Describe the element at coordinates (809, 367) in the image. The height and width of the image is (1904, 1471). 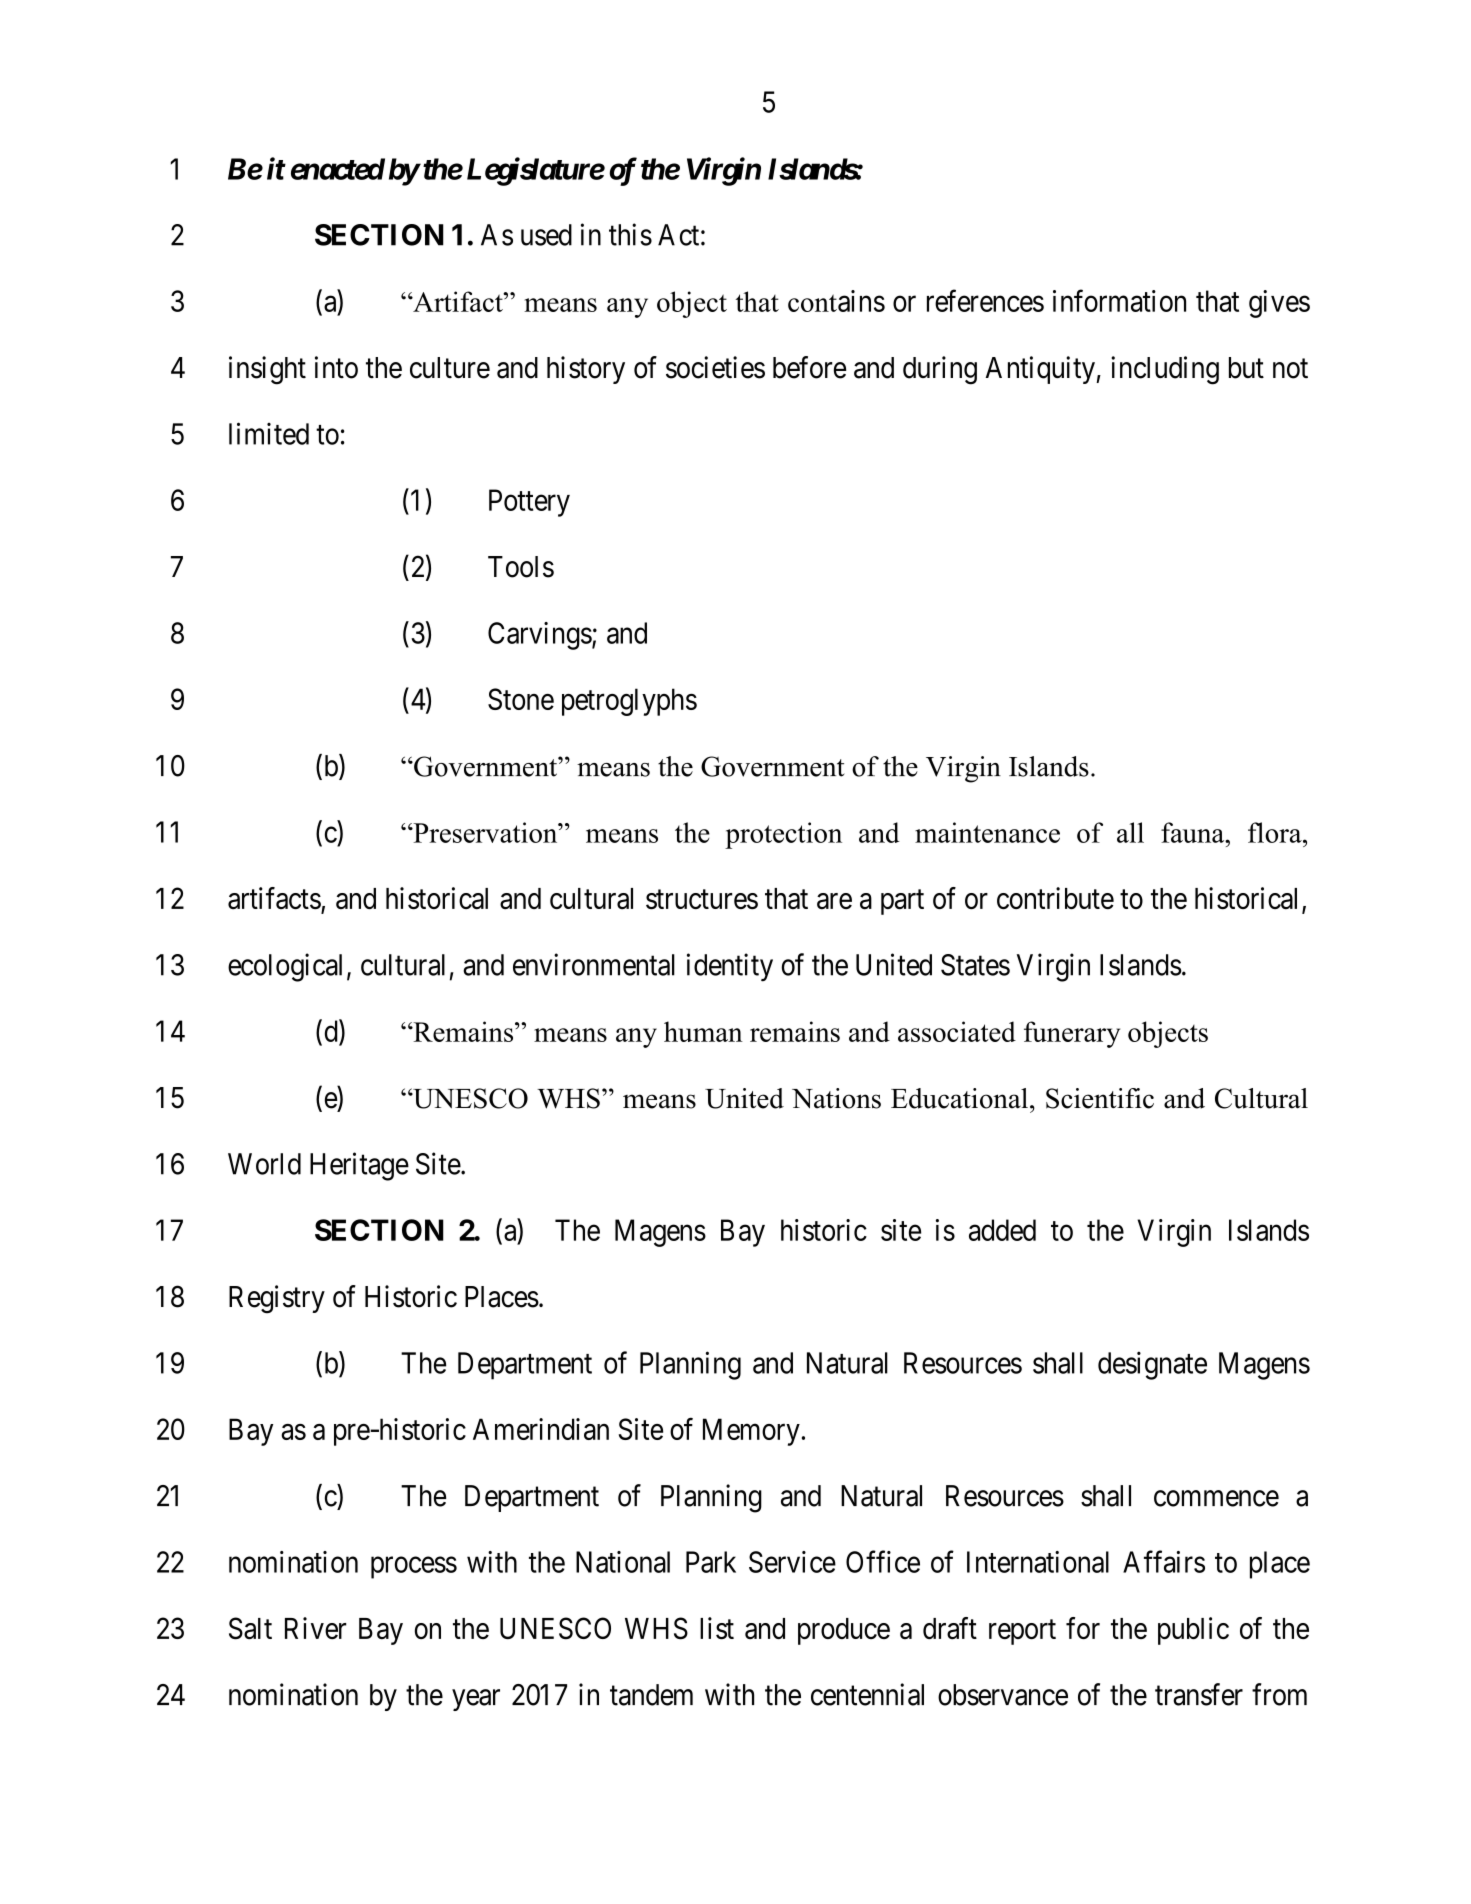
I see `before` at that location.
